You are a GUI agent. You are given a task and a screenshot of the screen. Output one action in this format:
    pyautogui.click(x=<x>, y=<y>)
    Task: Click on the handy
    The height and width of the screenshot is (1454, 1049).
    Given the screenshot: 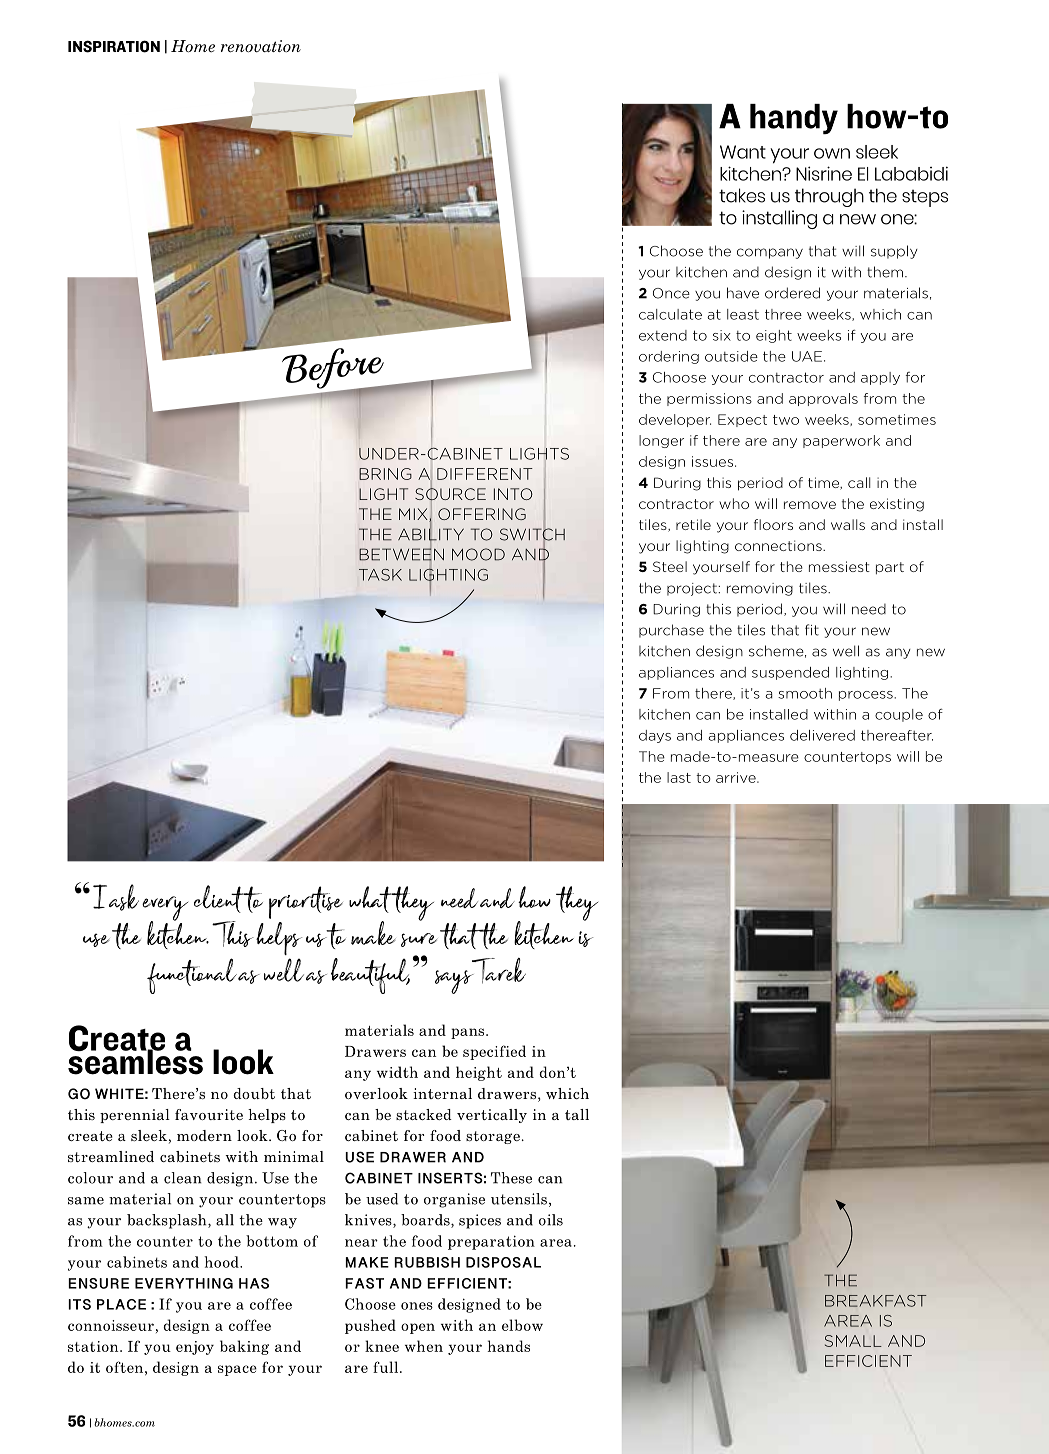 What is the action you would take?
    pyautogui.click(x=794, y=119)
